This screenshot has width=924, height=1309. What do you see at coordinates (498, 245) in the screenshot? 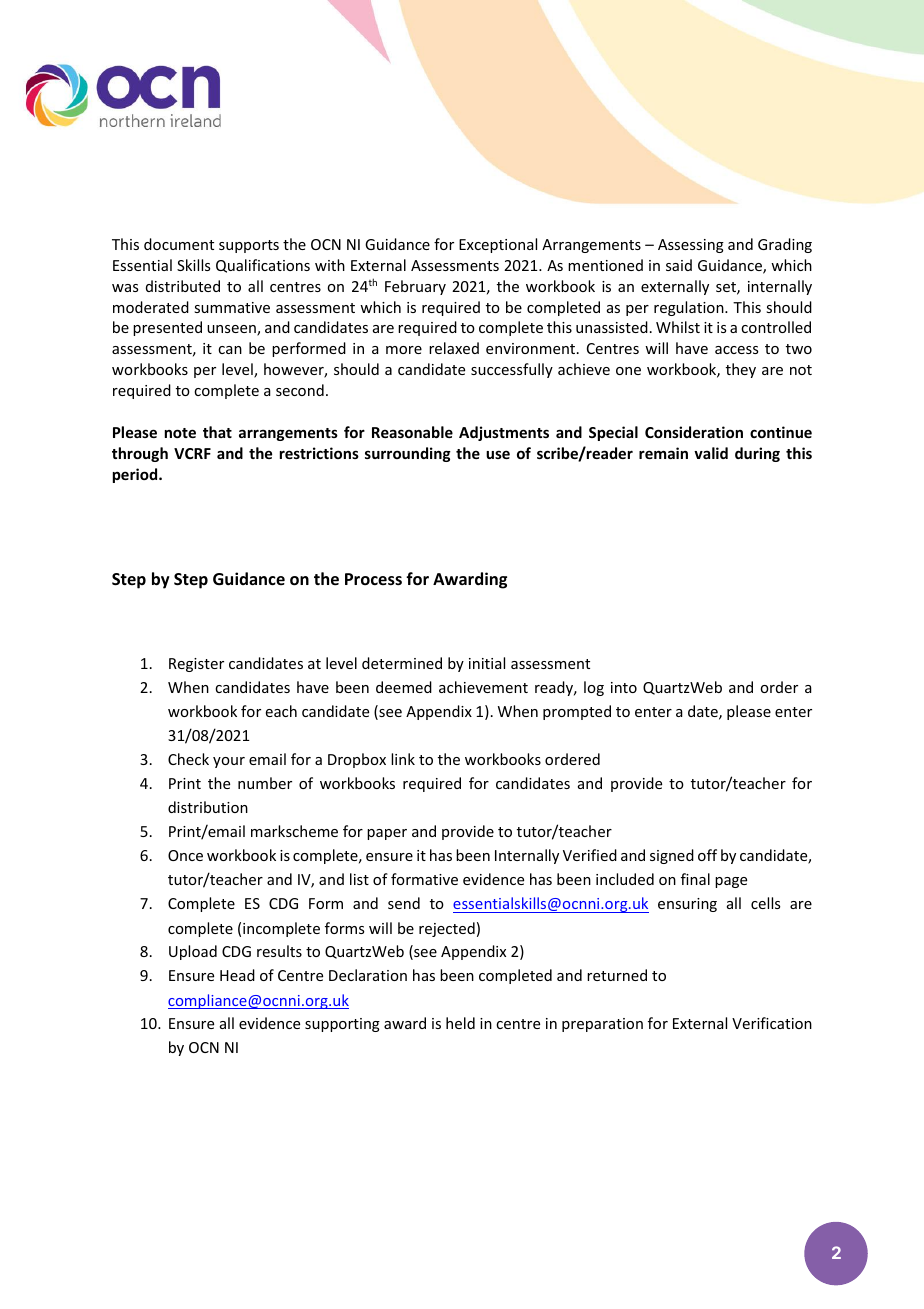
I see `Exceptional` at bounding box center [498, 245].
